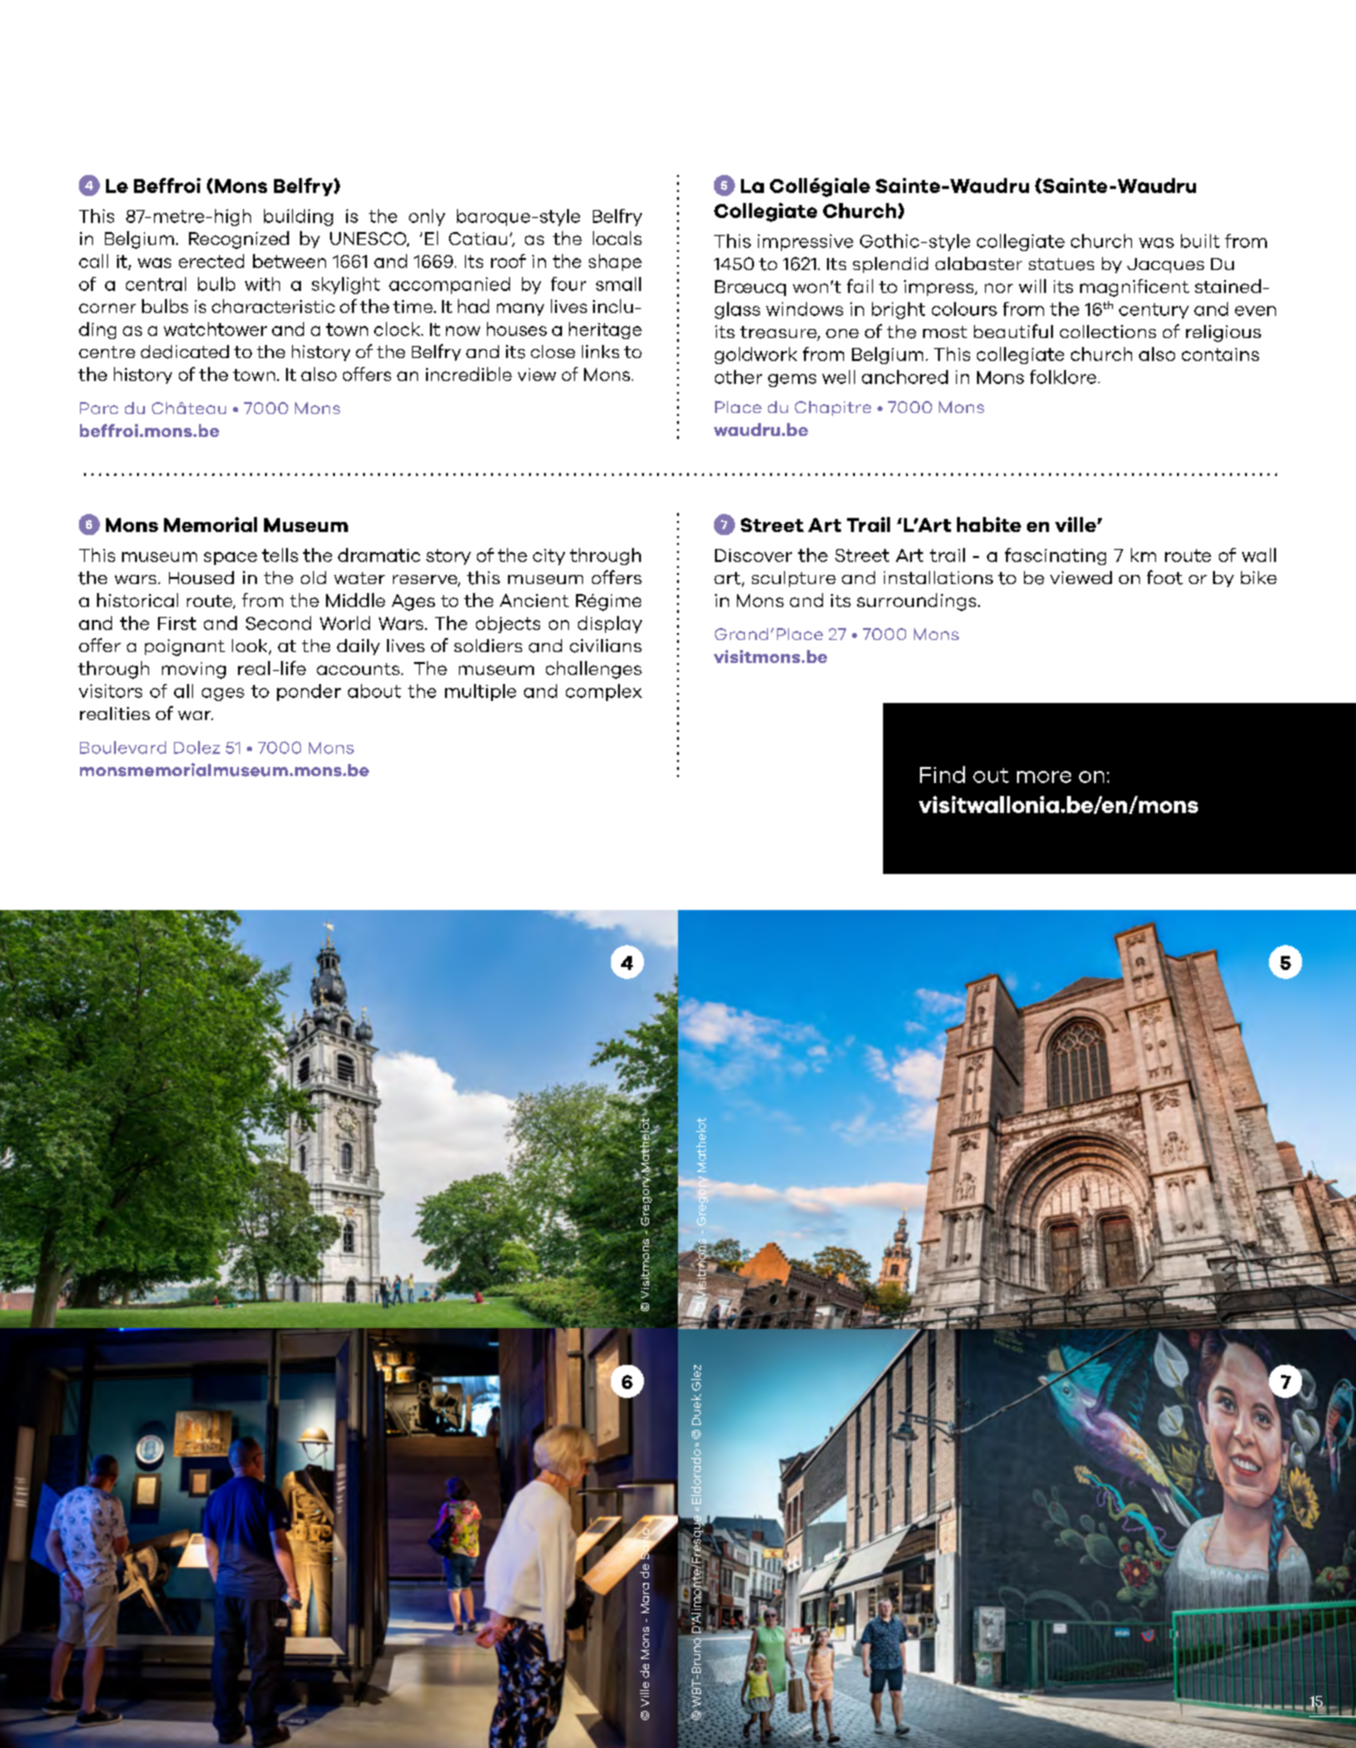 The height and width of the page is (1748, 1356). Describe the element at coordinates (239, 240) in the page. I see `Recognized` at that location.
